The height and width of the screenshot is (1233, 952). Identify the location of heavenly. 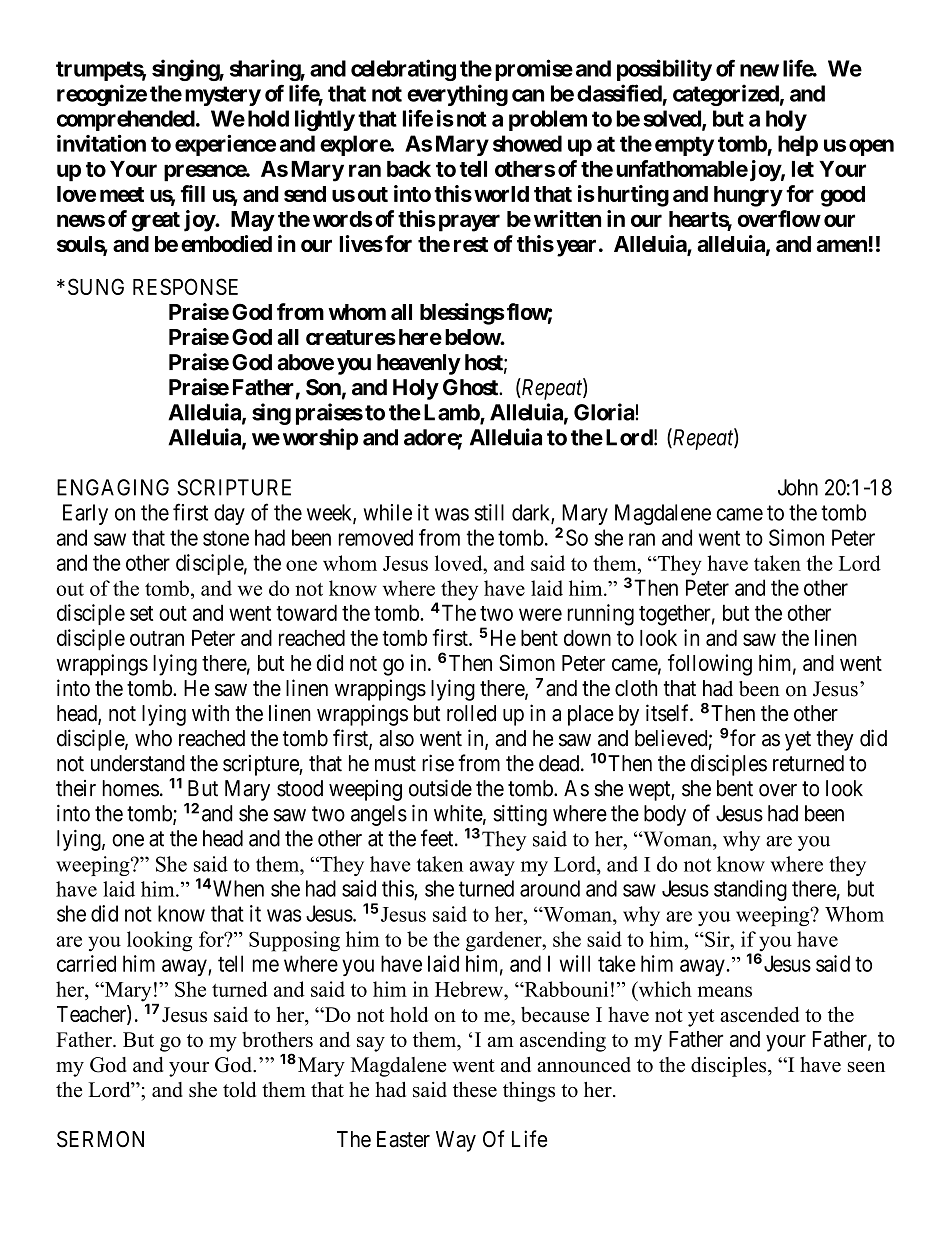
(419, 364).
